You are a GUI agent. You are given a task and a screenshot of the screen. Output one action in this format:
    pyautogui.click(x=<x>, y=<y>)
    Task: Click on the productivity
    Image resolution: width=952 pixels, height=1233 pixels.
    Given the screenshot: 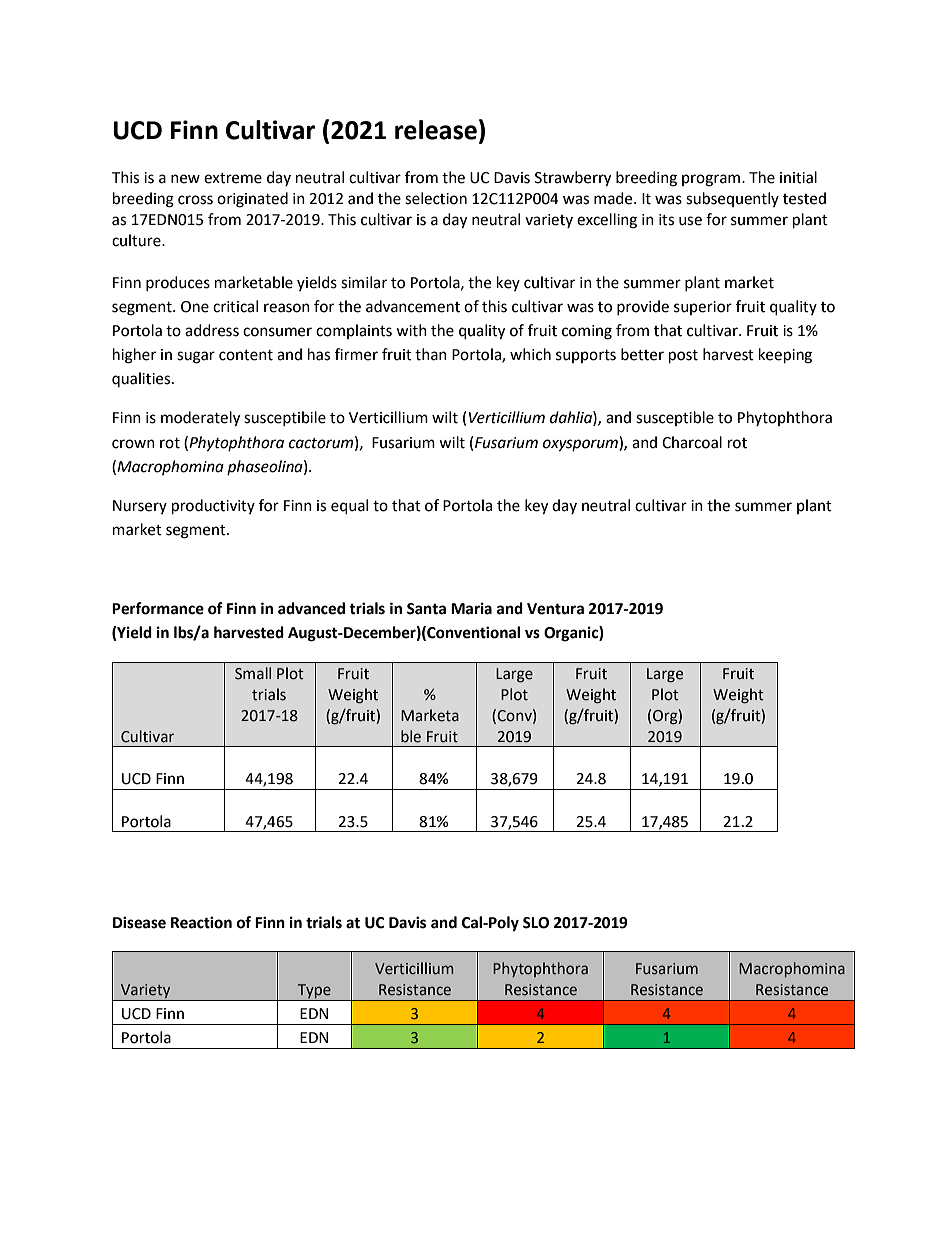 What is the action you would take?
    pyautogui.click(x=213, y=507)
